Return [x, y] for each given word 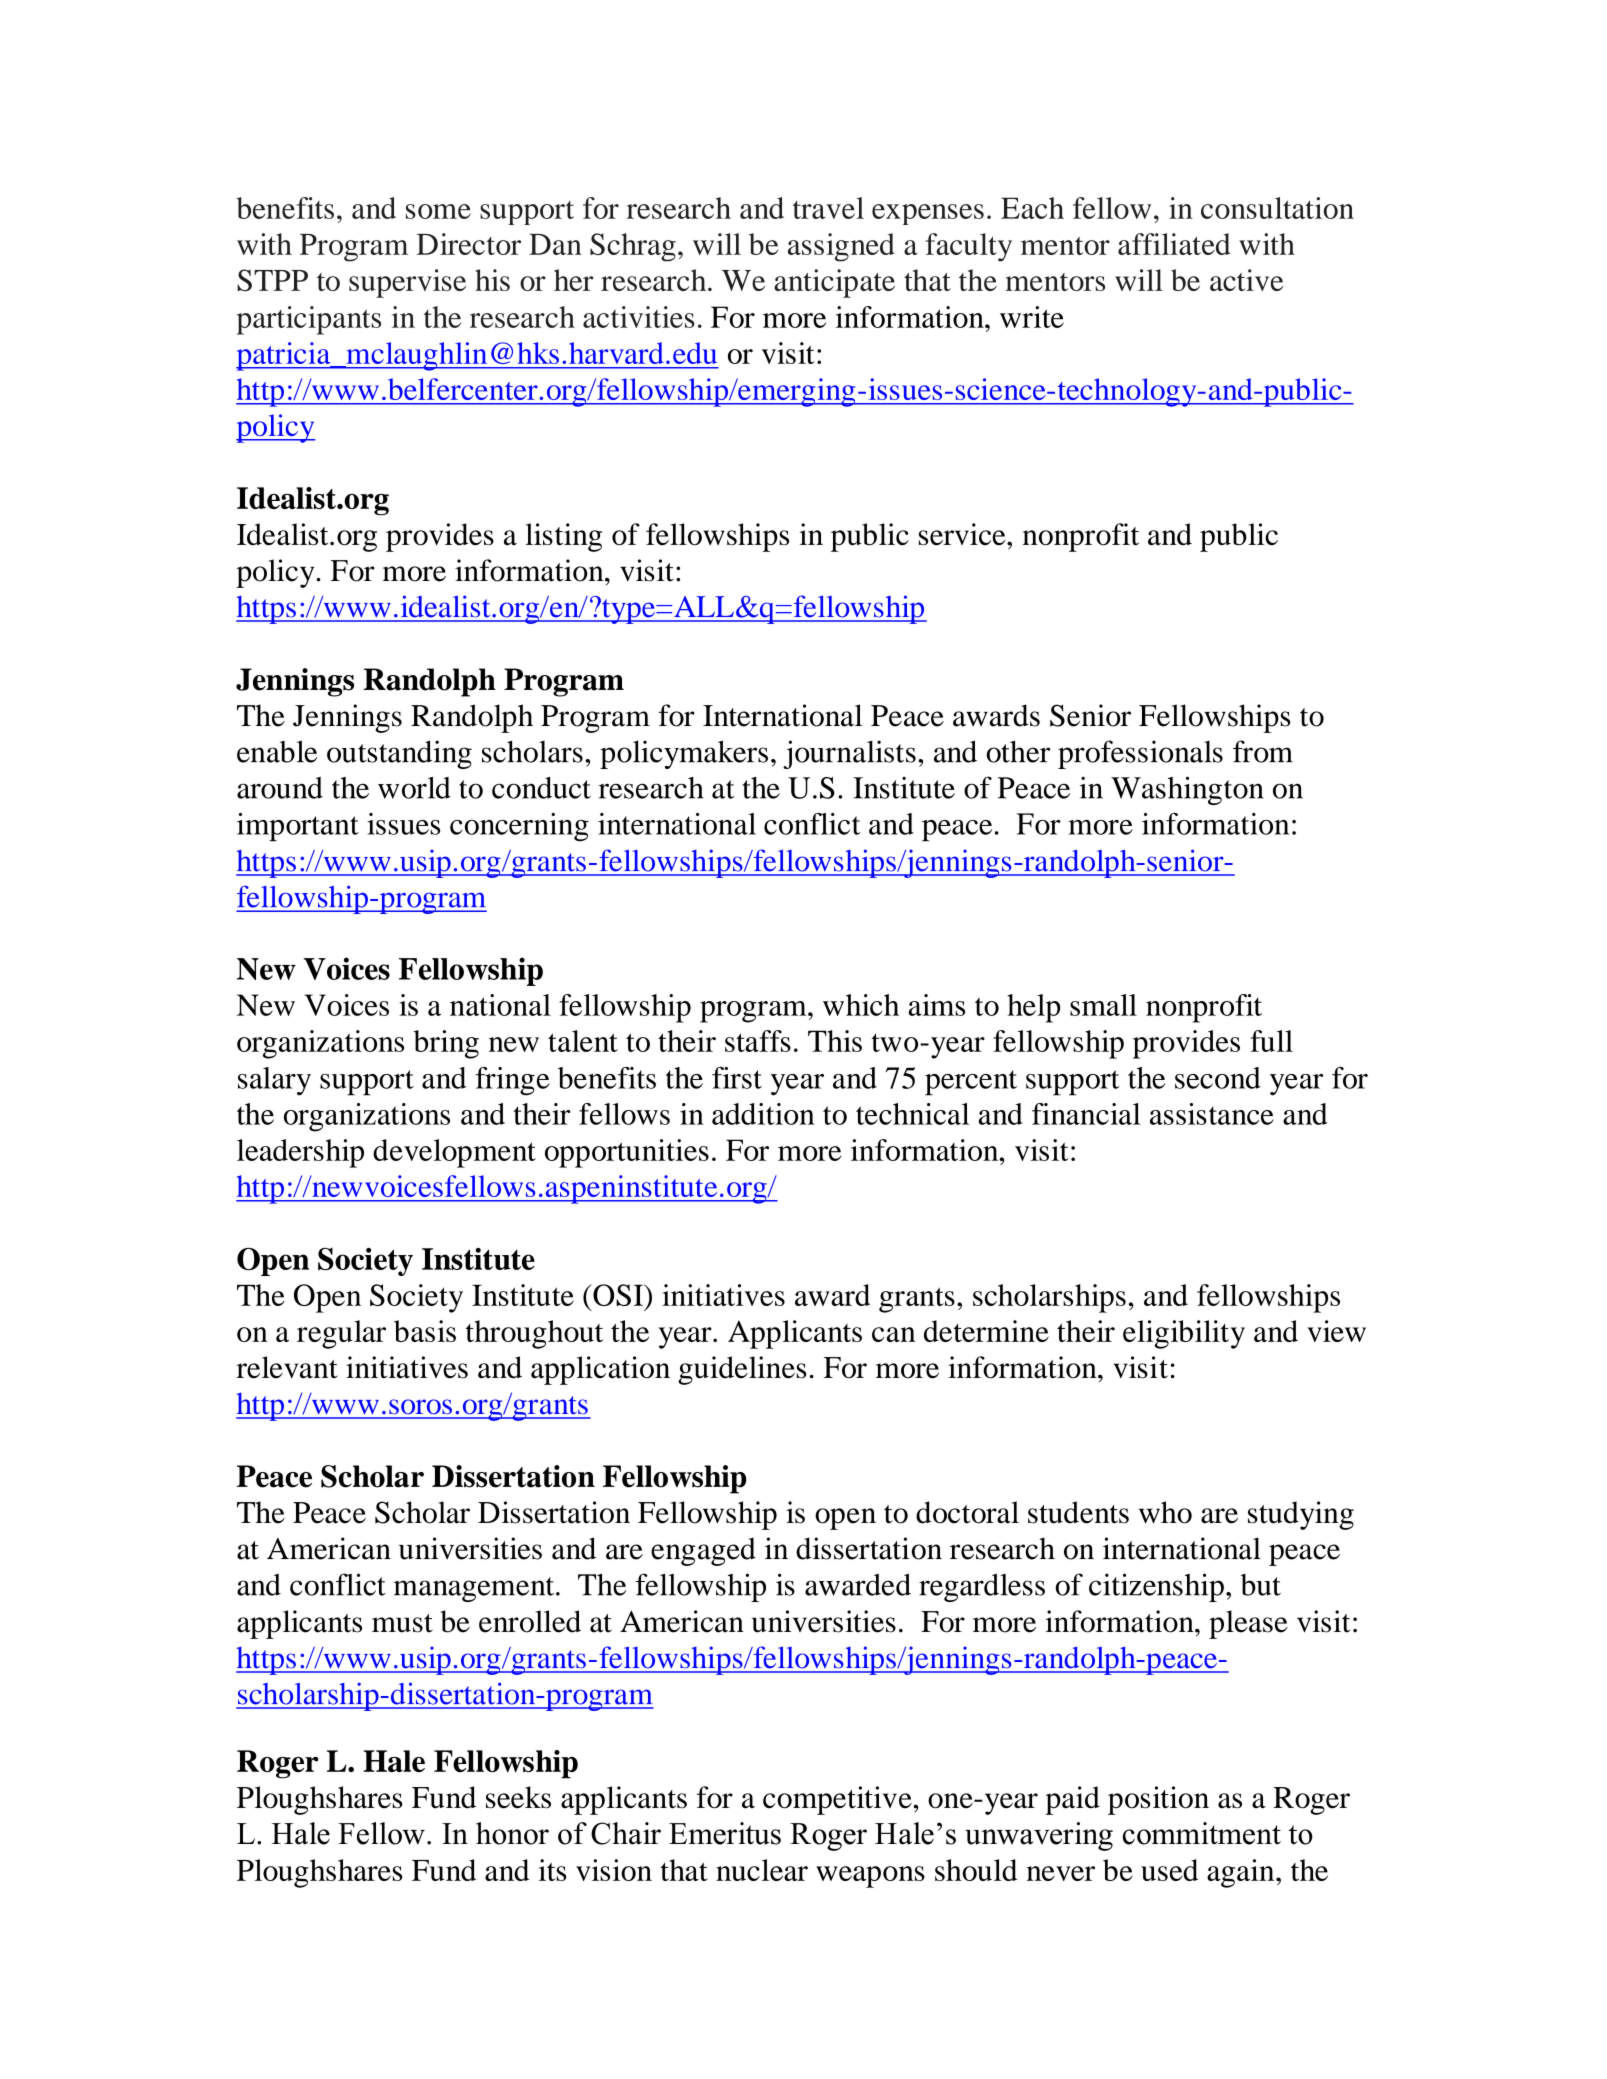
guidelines [742, 1370]
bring [446, 1044]
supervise [407, 283]
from [1263, 751]
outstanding [399, 754]
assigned [841, 247]
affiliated [1174, 244]
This [835, 1041]
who [1165, 1512]
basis [425, 1331]
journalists [849, 754]
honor [512, 1833]
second [1218, 1078]
